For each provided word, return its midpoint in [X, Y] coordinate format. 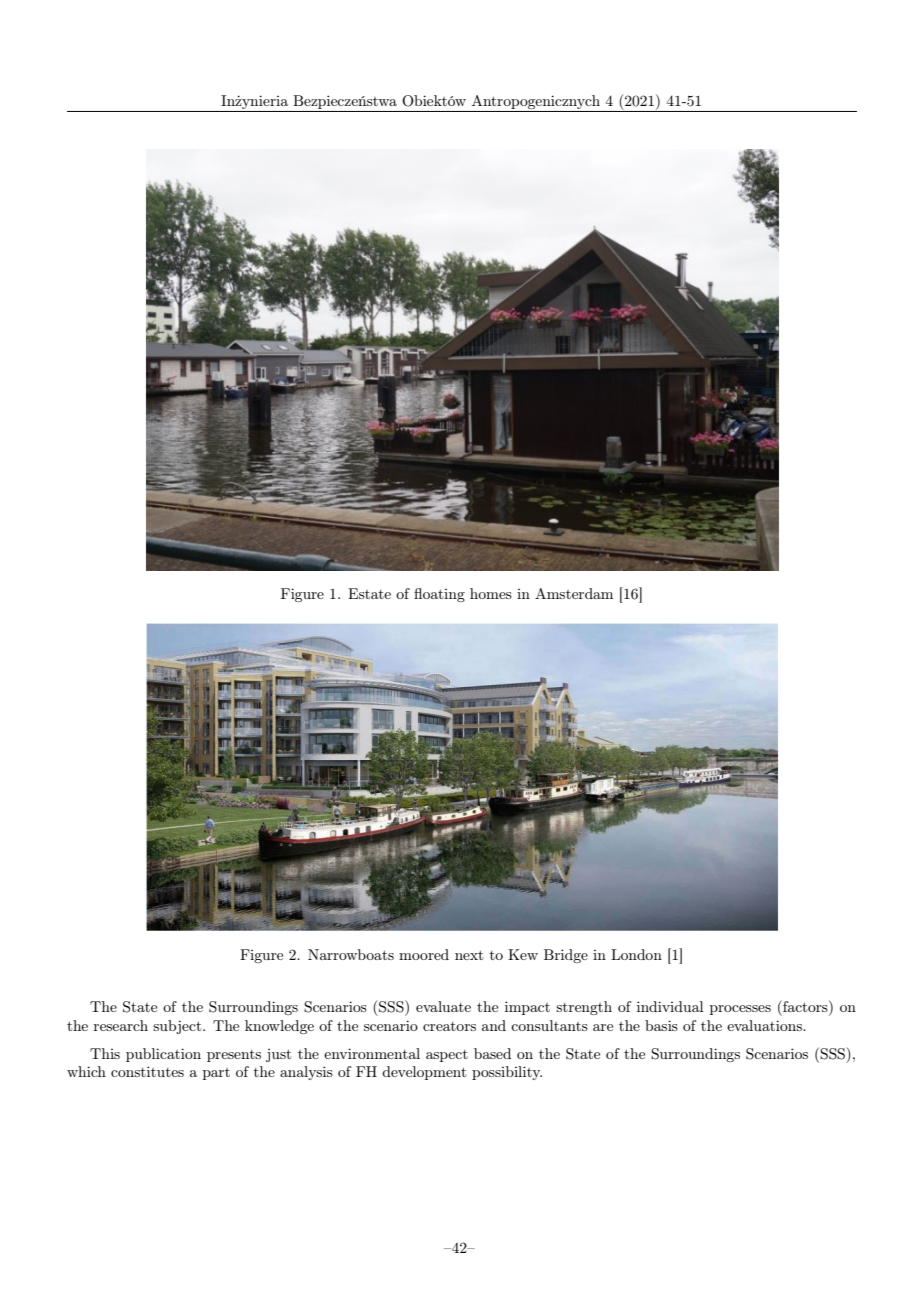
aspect [447, 1056]
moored [424, 954]
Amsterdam [574, 593]
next [469, 955]
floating [439, 595]
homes [491, 593]
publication [163, 1055]
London [636, 954]
